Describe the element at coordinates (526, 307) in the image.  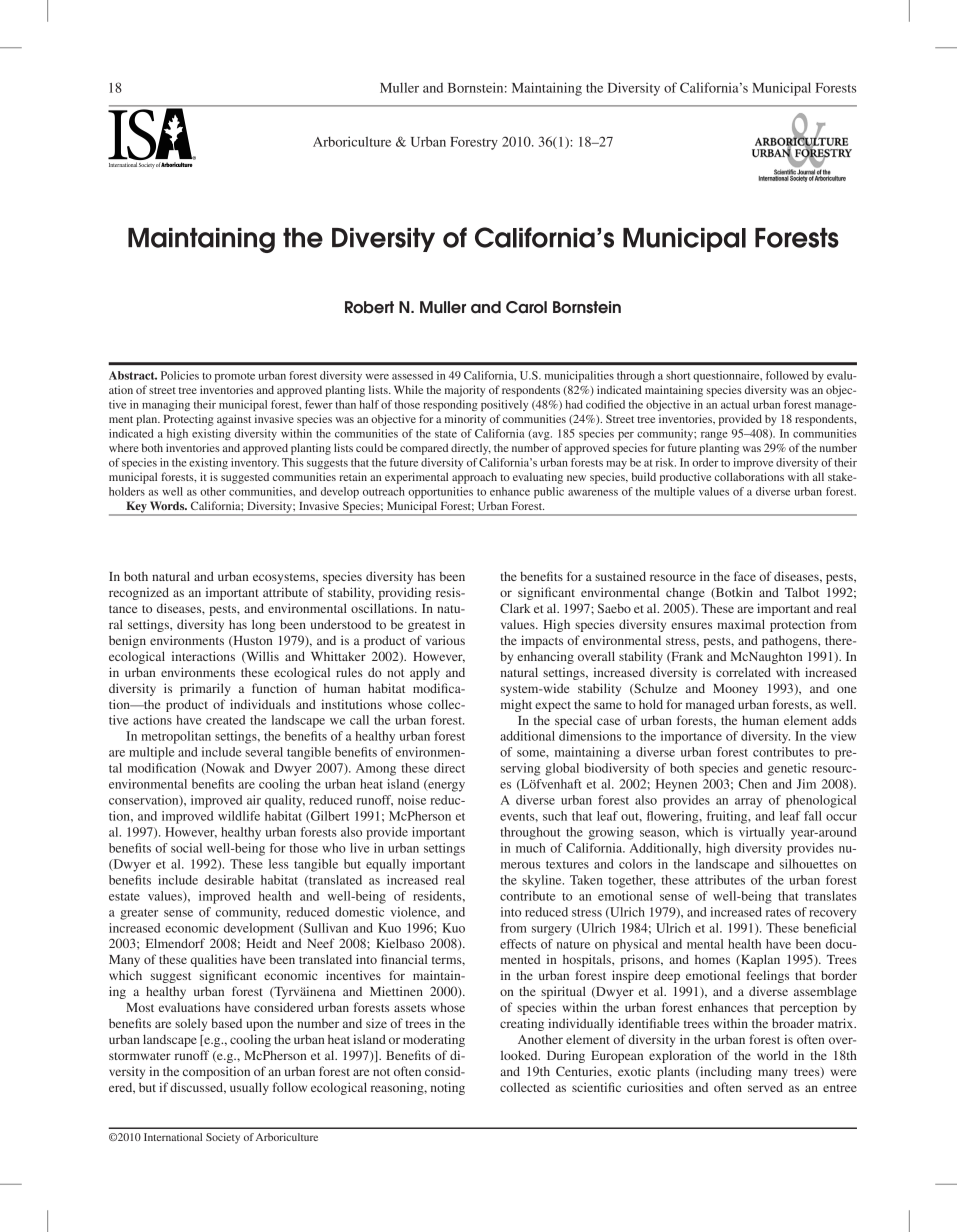
I see `Carol` at that location.
